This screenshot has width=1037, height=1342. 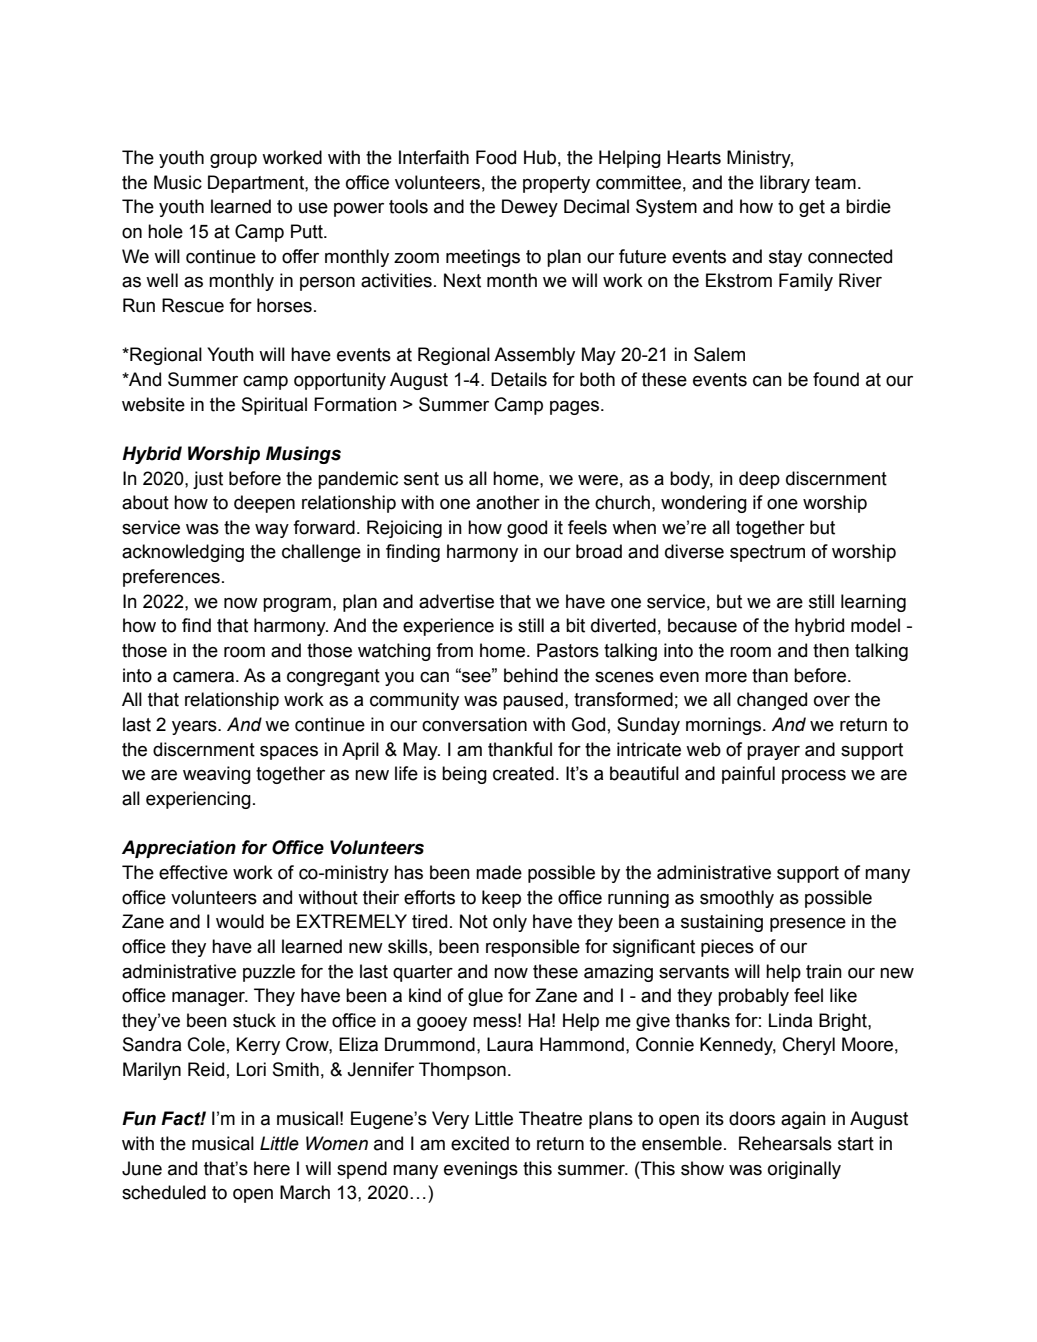 I want to click on train, so click(x=824, y=971).
